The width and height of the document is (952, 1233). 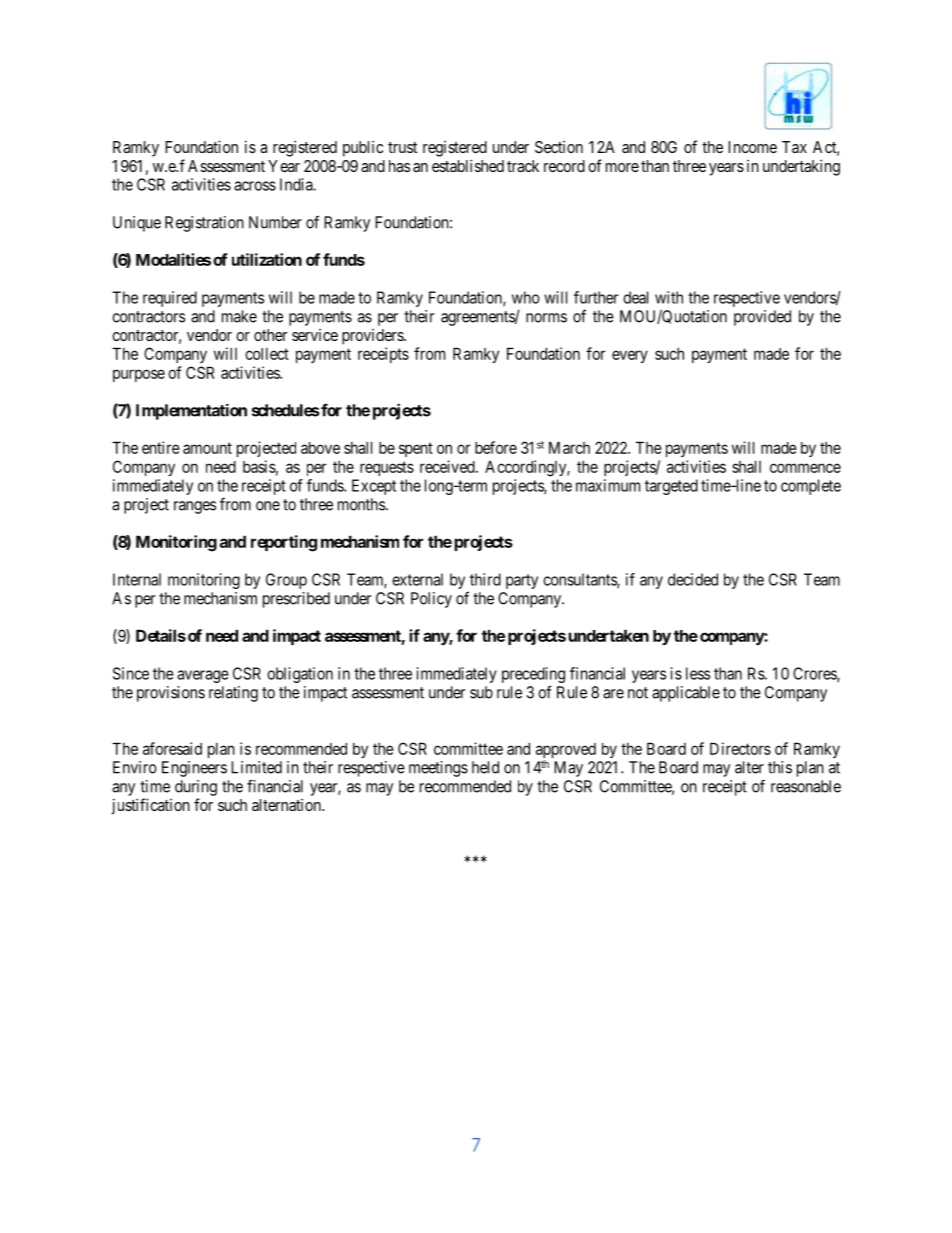 What do you see at coordinates (780, 767) in the document?
I see `this` at bounding box center [780, 767].
